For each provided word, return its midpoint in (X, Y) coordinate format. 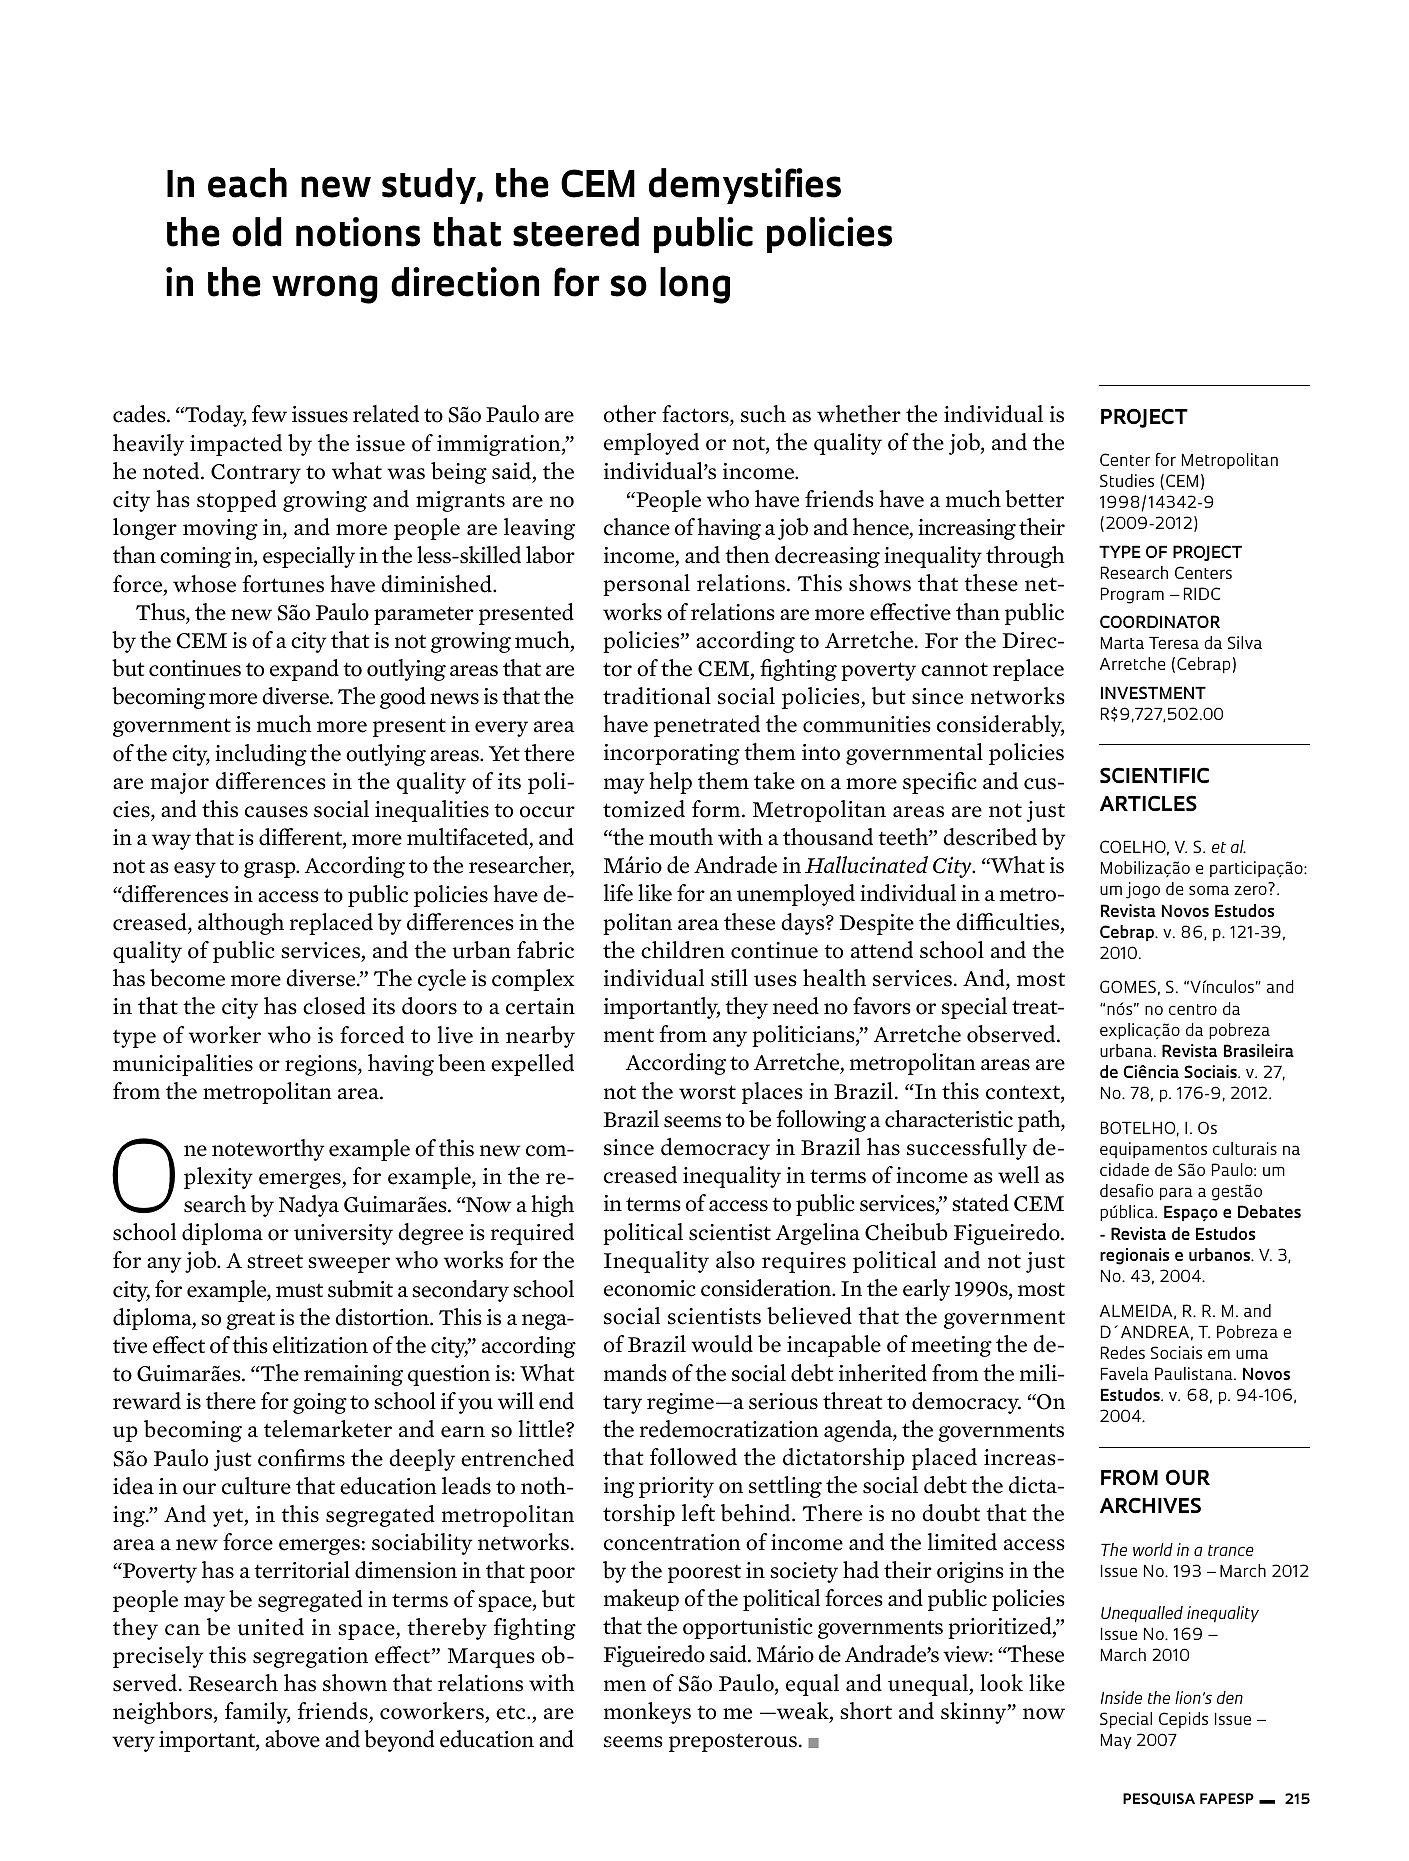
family (257, 1713)
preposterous (733, 1742)
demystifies (745, 186)
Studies (1127, 480)
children (683, 950)
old (257, 232)
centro (1193, 1009)
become (187, 978)
